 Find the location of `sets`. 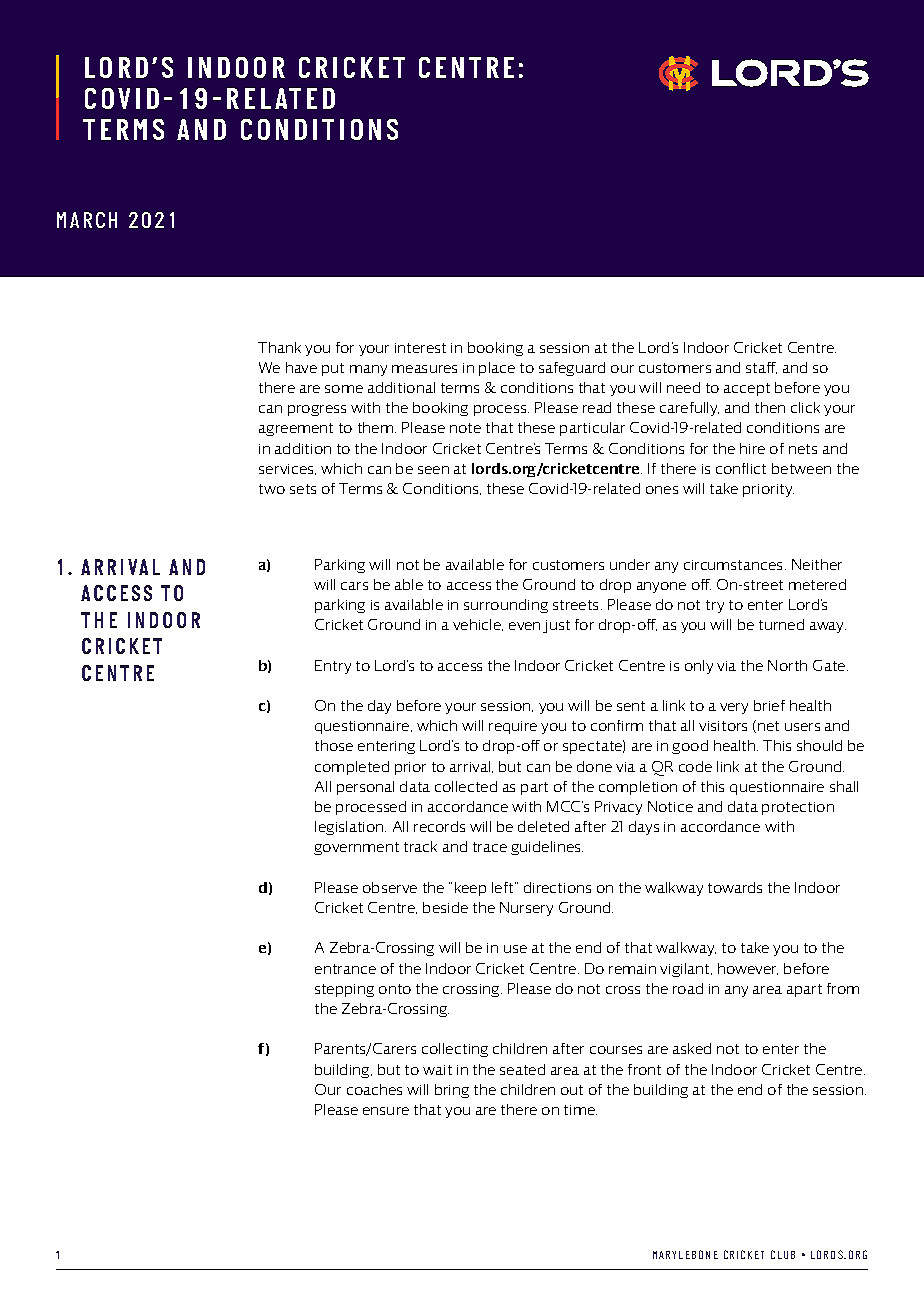

sets is located at coordinates (303, 489).
